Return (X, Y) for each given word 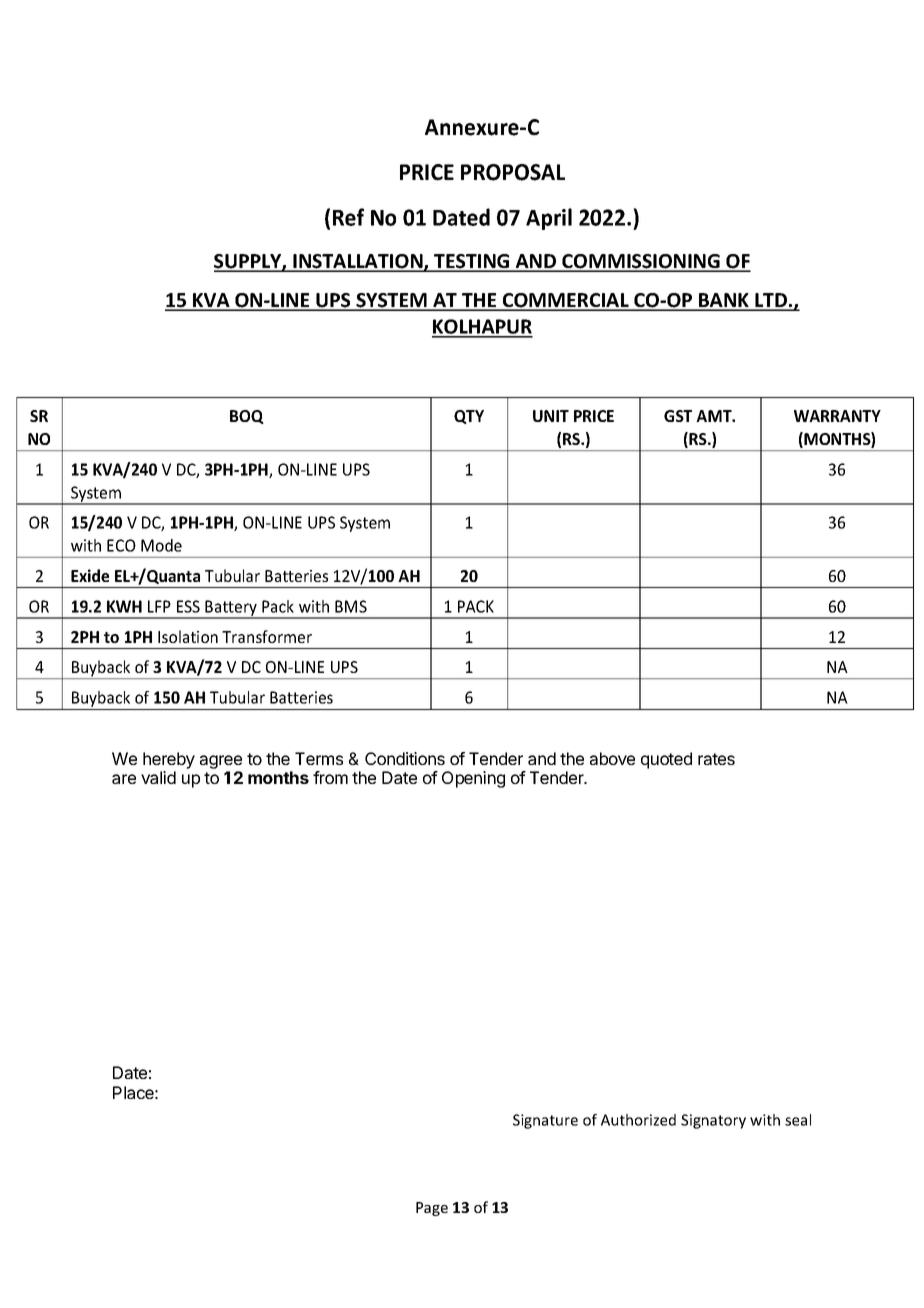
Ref (348, 217)
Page (432, 1209)
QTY (469, 417)
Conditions (405, 758)
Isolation (188, 636)
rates (716, 759)
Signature (545, 1121)
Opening (473, 779)
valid (158, 777)
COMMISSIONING (641, 262)
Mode (161, 545)
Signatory (713, 1121)
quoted (666, 760)
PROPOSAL (513, 172)
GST (678, 416)
